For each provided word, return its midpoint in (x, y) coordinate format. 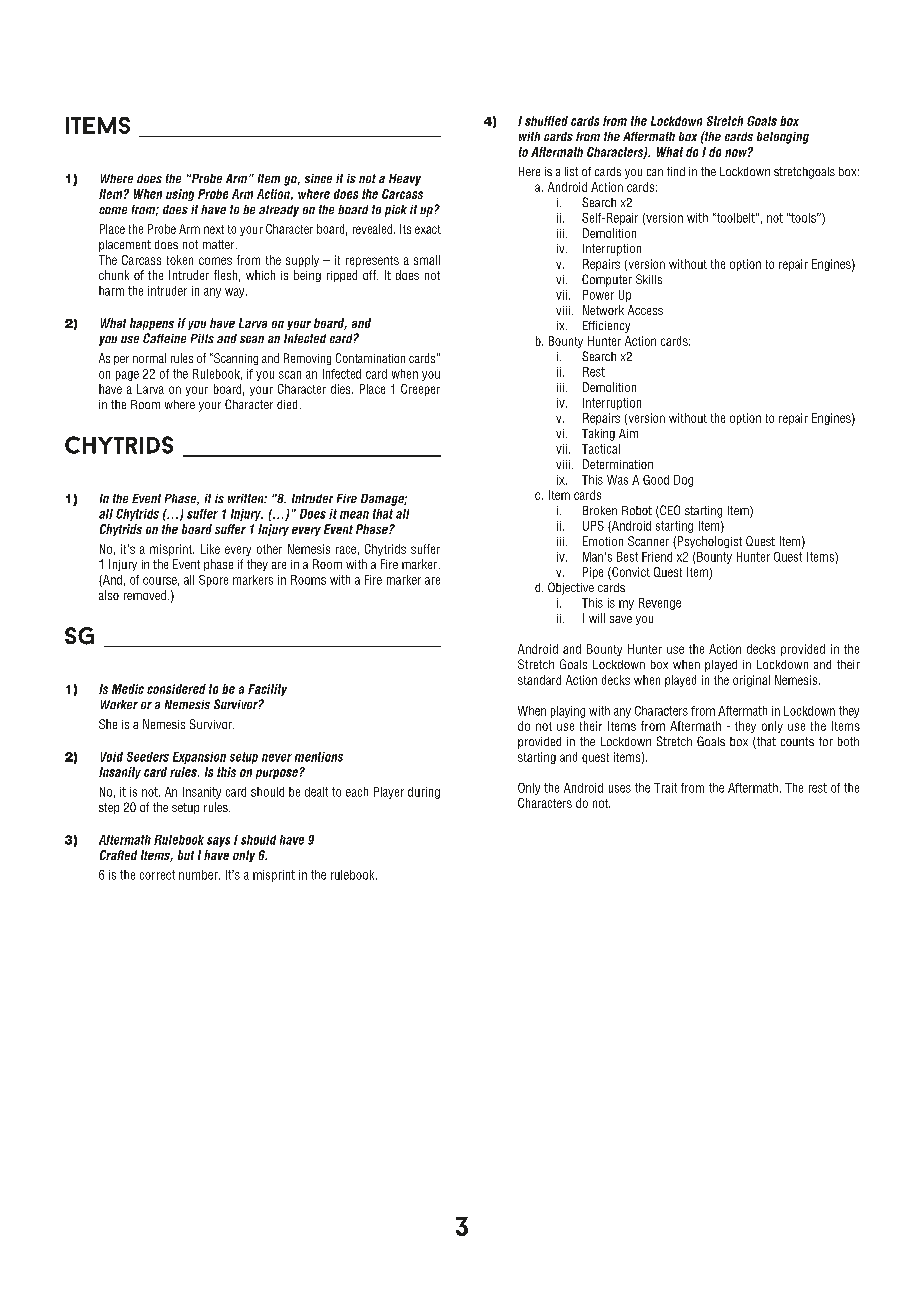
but (186, 855)
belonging (783, 138)
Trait (665, 788)
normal (149, 358)
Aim (628, 433)
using (180, 195)
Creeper (420, 390)
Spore (213, 581)
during (424, 793)
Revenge (660, 604)
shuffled (546, 121)
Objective (571, 588)
